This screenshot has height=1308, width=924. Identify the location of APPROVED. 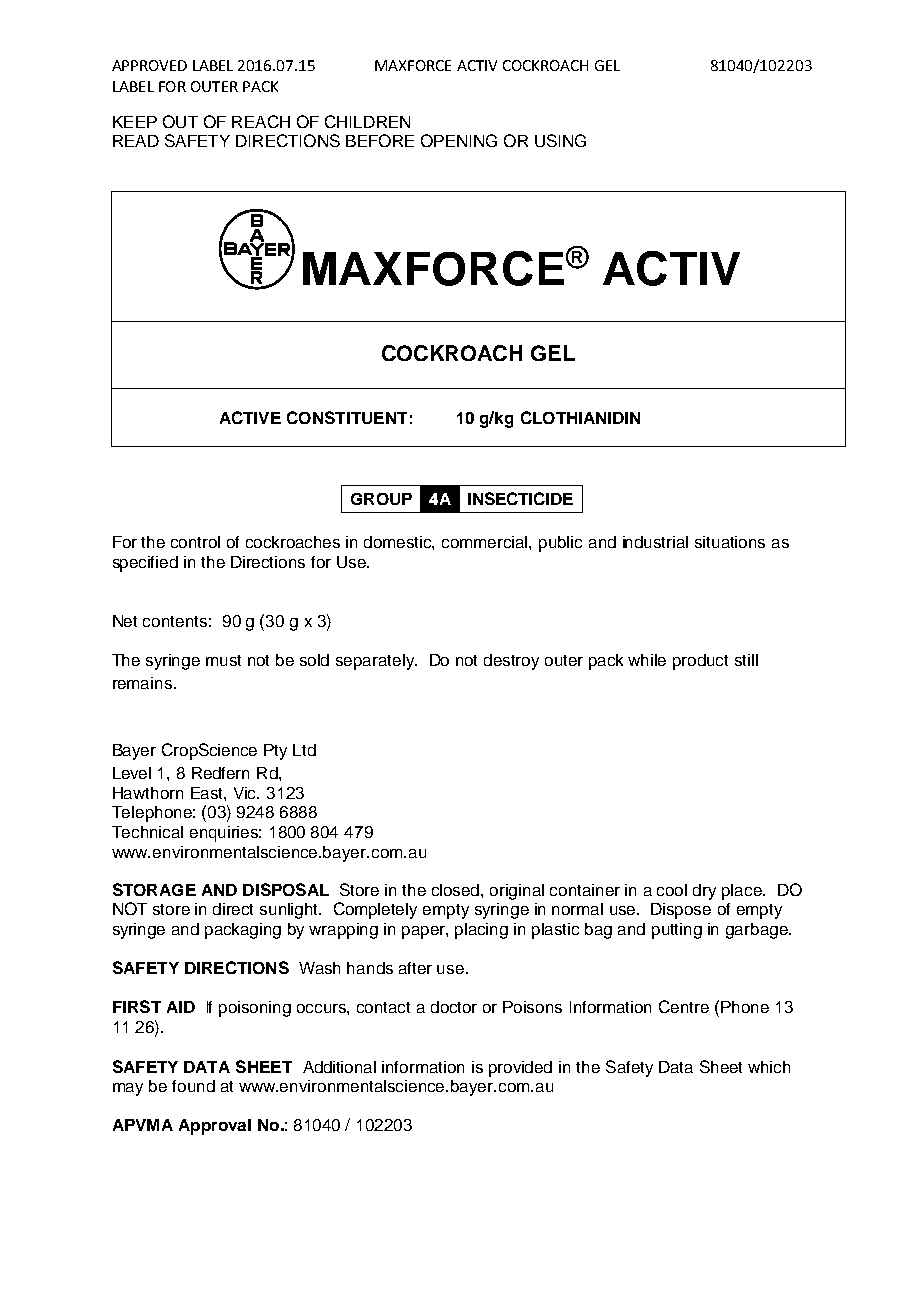
(149, 65).
